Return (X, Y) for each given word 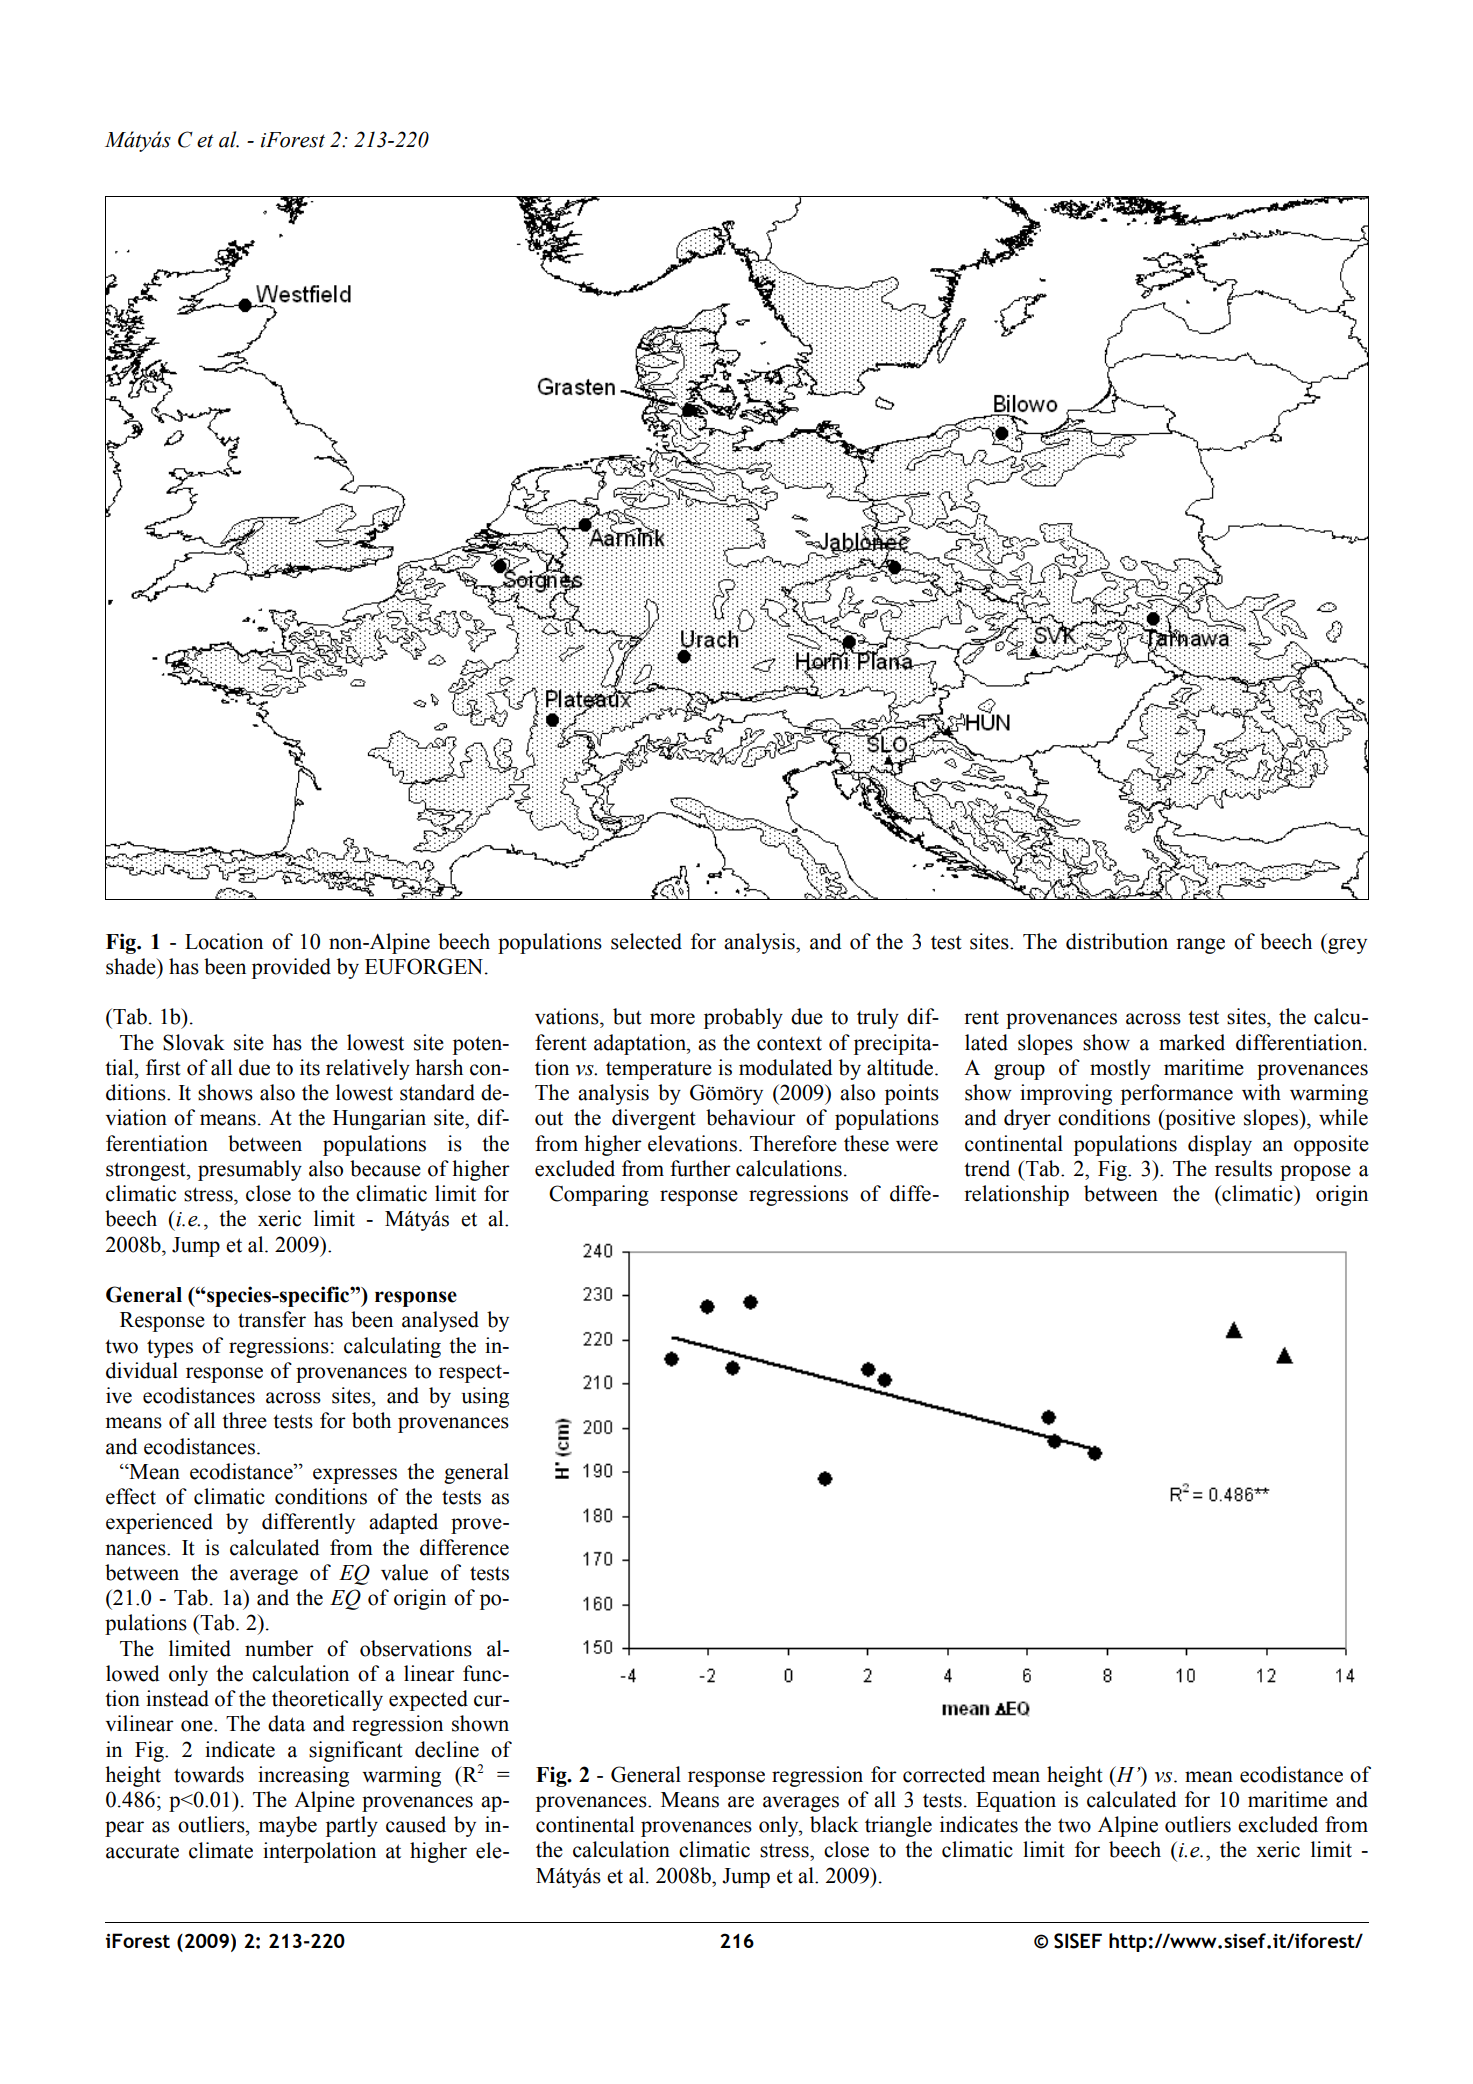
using (485, 1397)
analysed (440, 1321)
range (1200, 946)
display (1220, 1145)
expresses (355, 1476)
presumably (250, 1170)
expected (428, 1700)
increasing (303, 1776)
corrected (944, 1774)
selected (646, 941)
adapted (403, 1523)
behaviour (751, 1117)
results (1243, 1168)
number (279, 1648)
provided (291, 968)
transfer (272, 1319)
